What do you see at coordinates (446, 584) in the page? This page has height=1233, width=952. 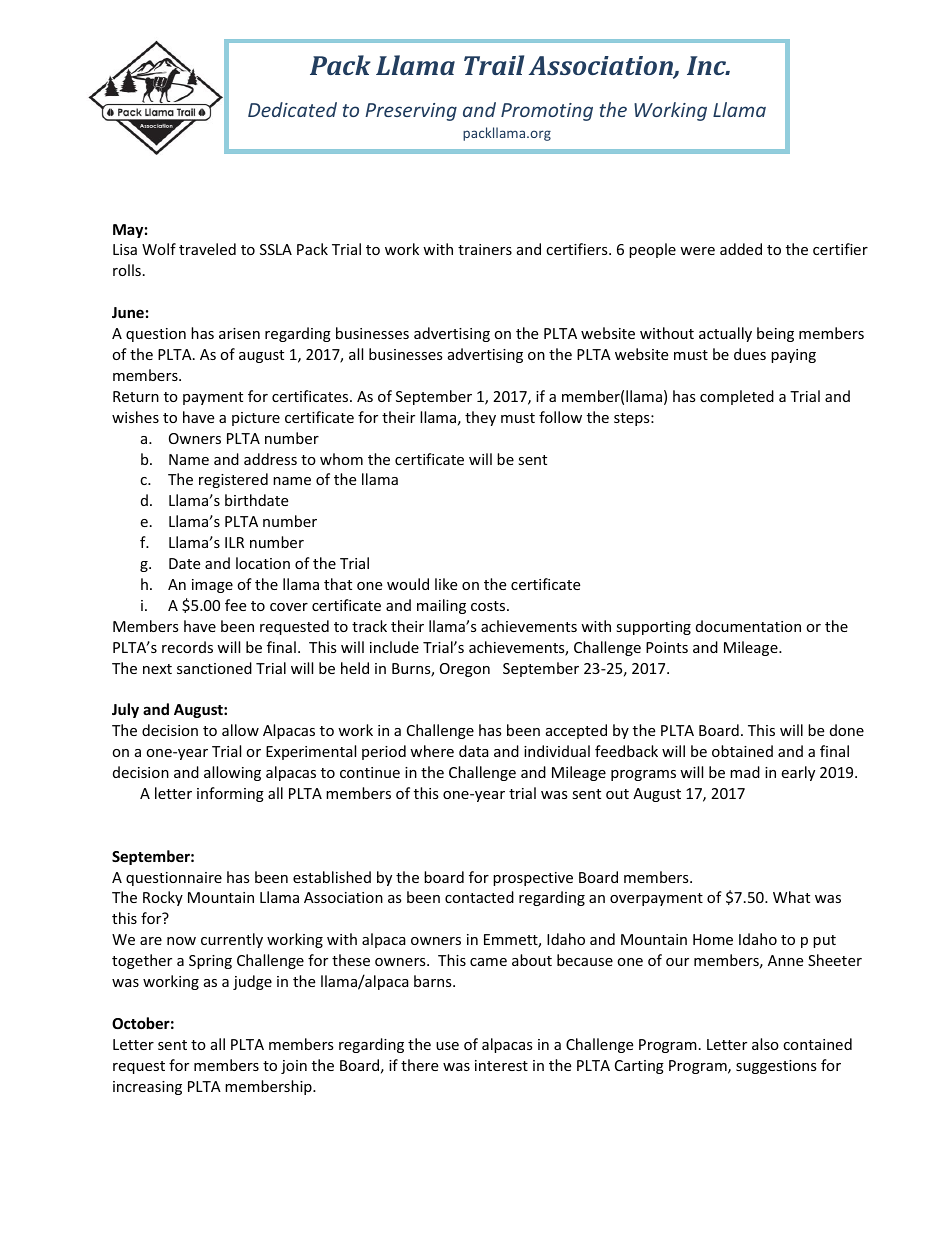 I see `like` at bounding box center [446, 584].
